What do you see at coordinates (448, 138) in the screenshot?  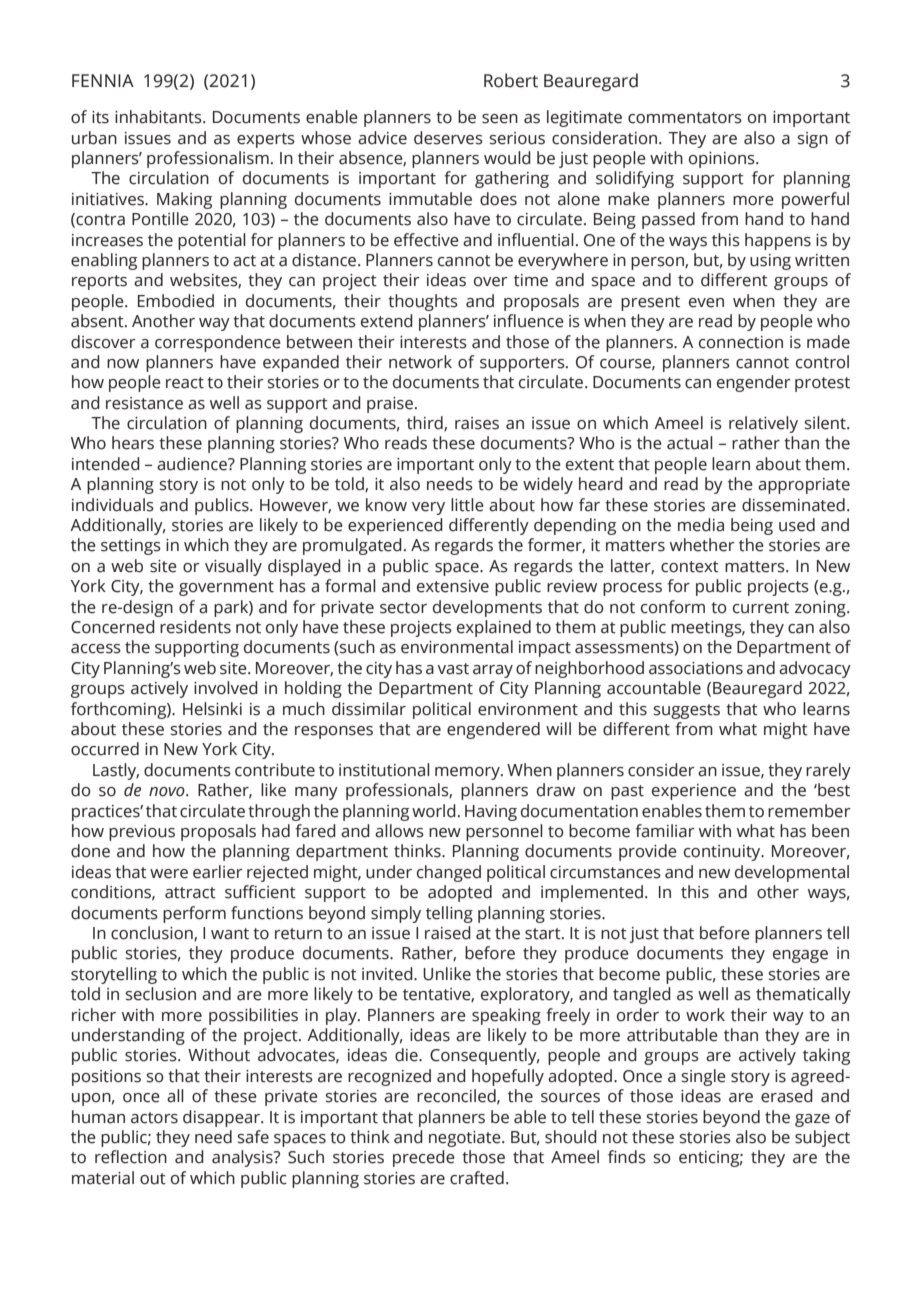 I see `deserves` at bounding box center [448, 138].
